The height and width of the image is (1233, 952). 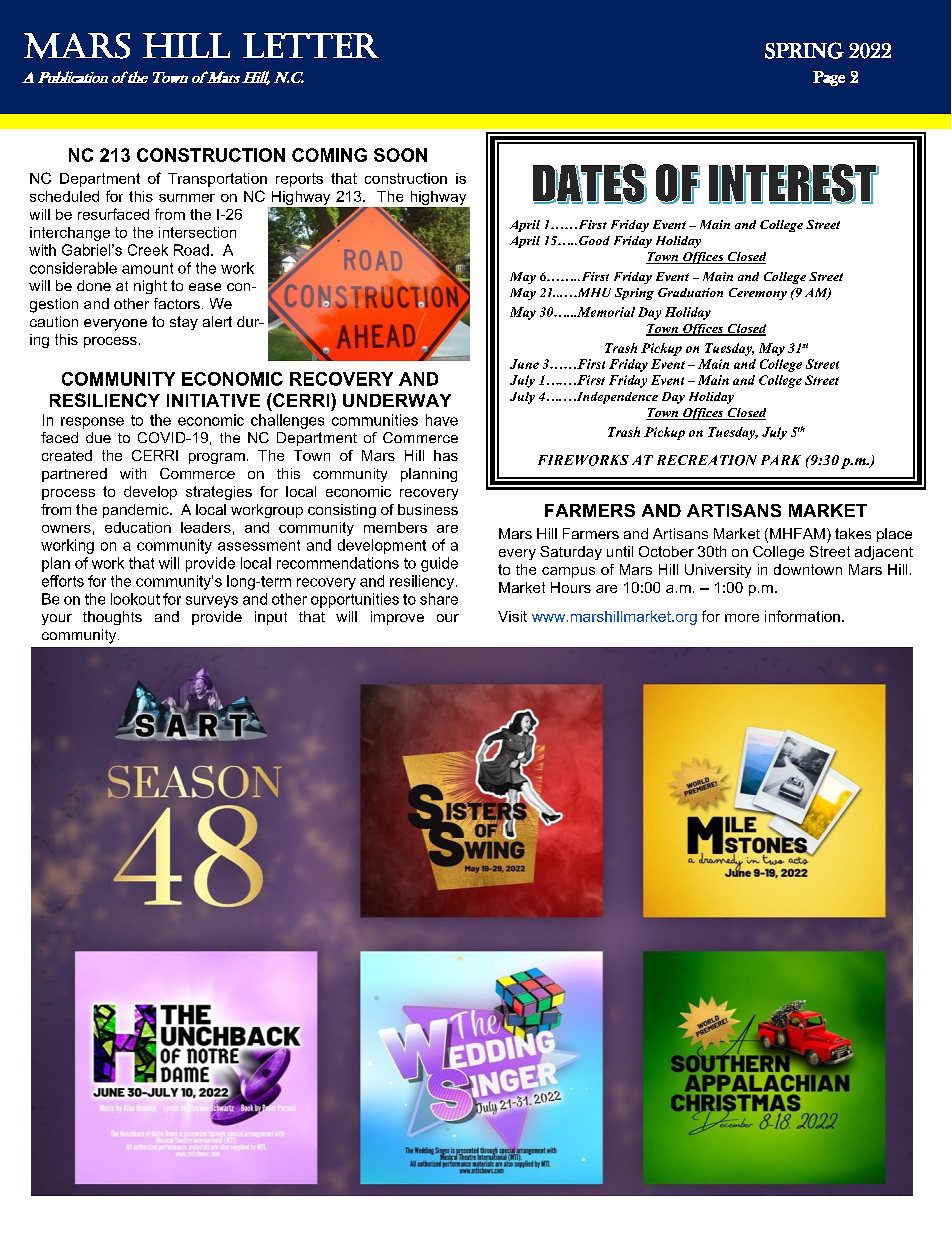 I want to click on lookout, so click(x=135, y=599).
